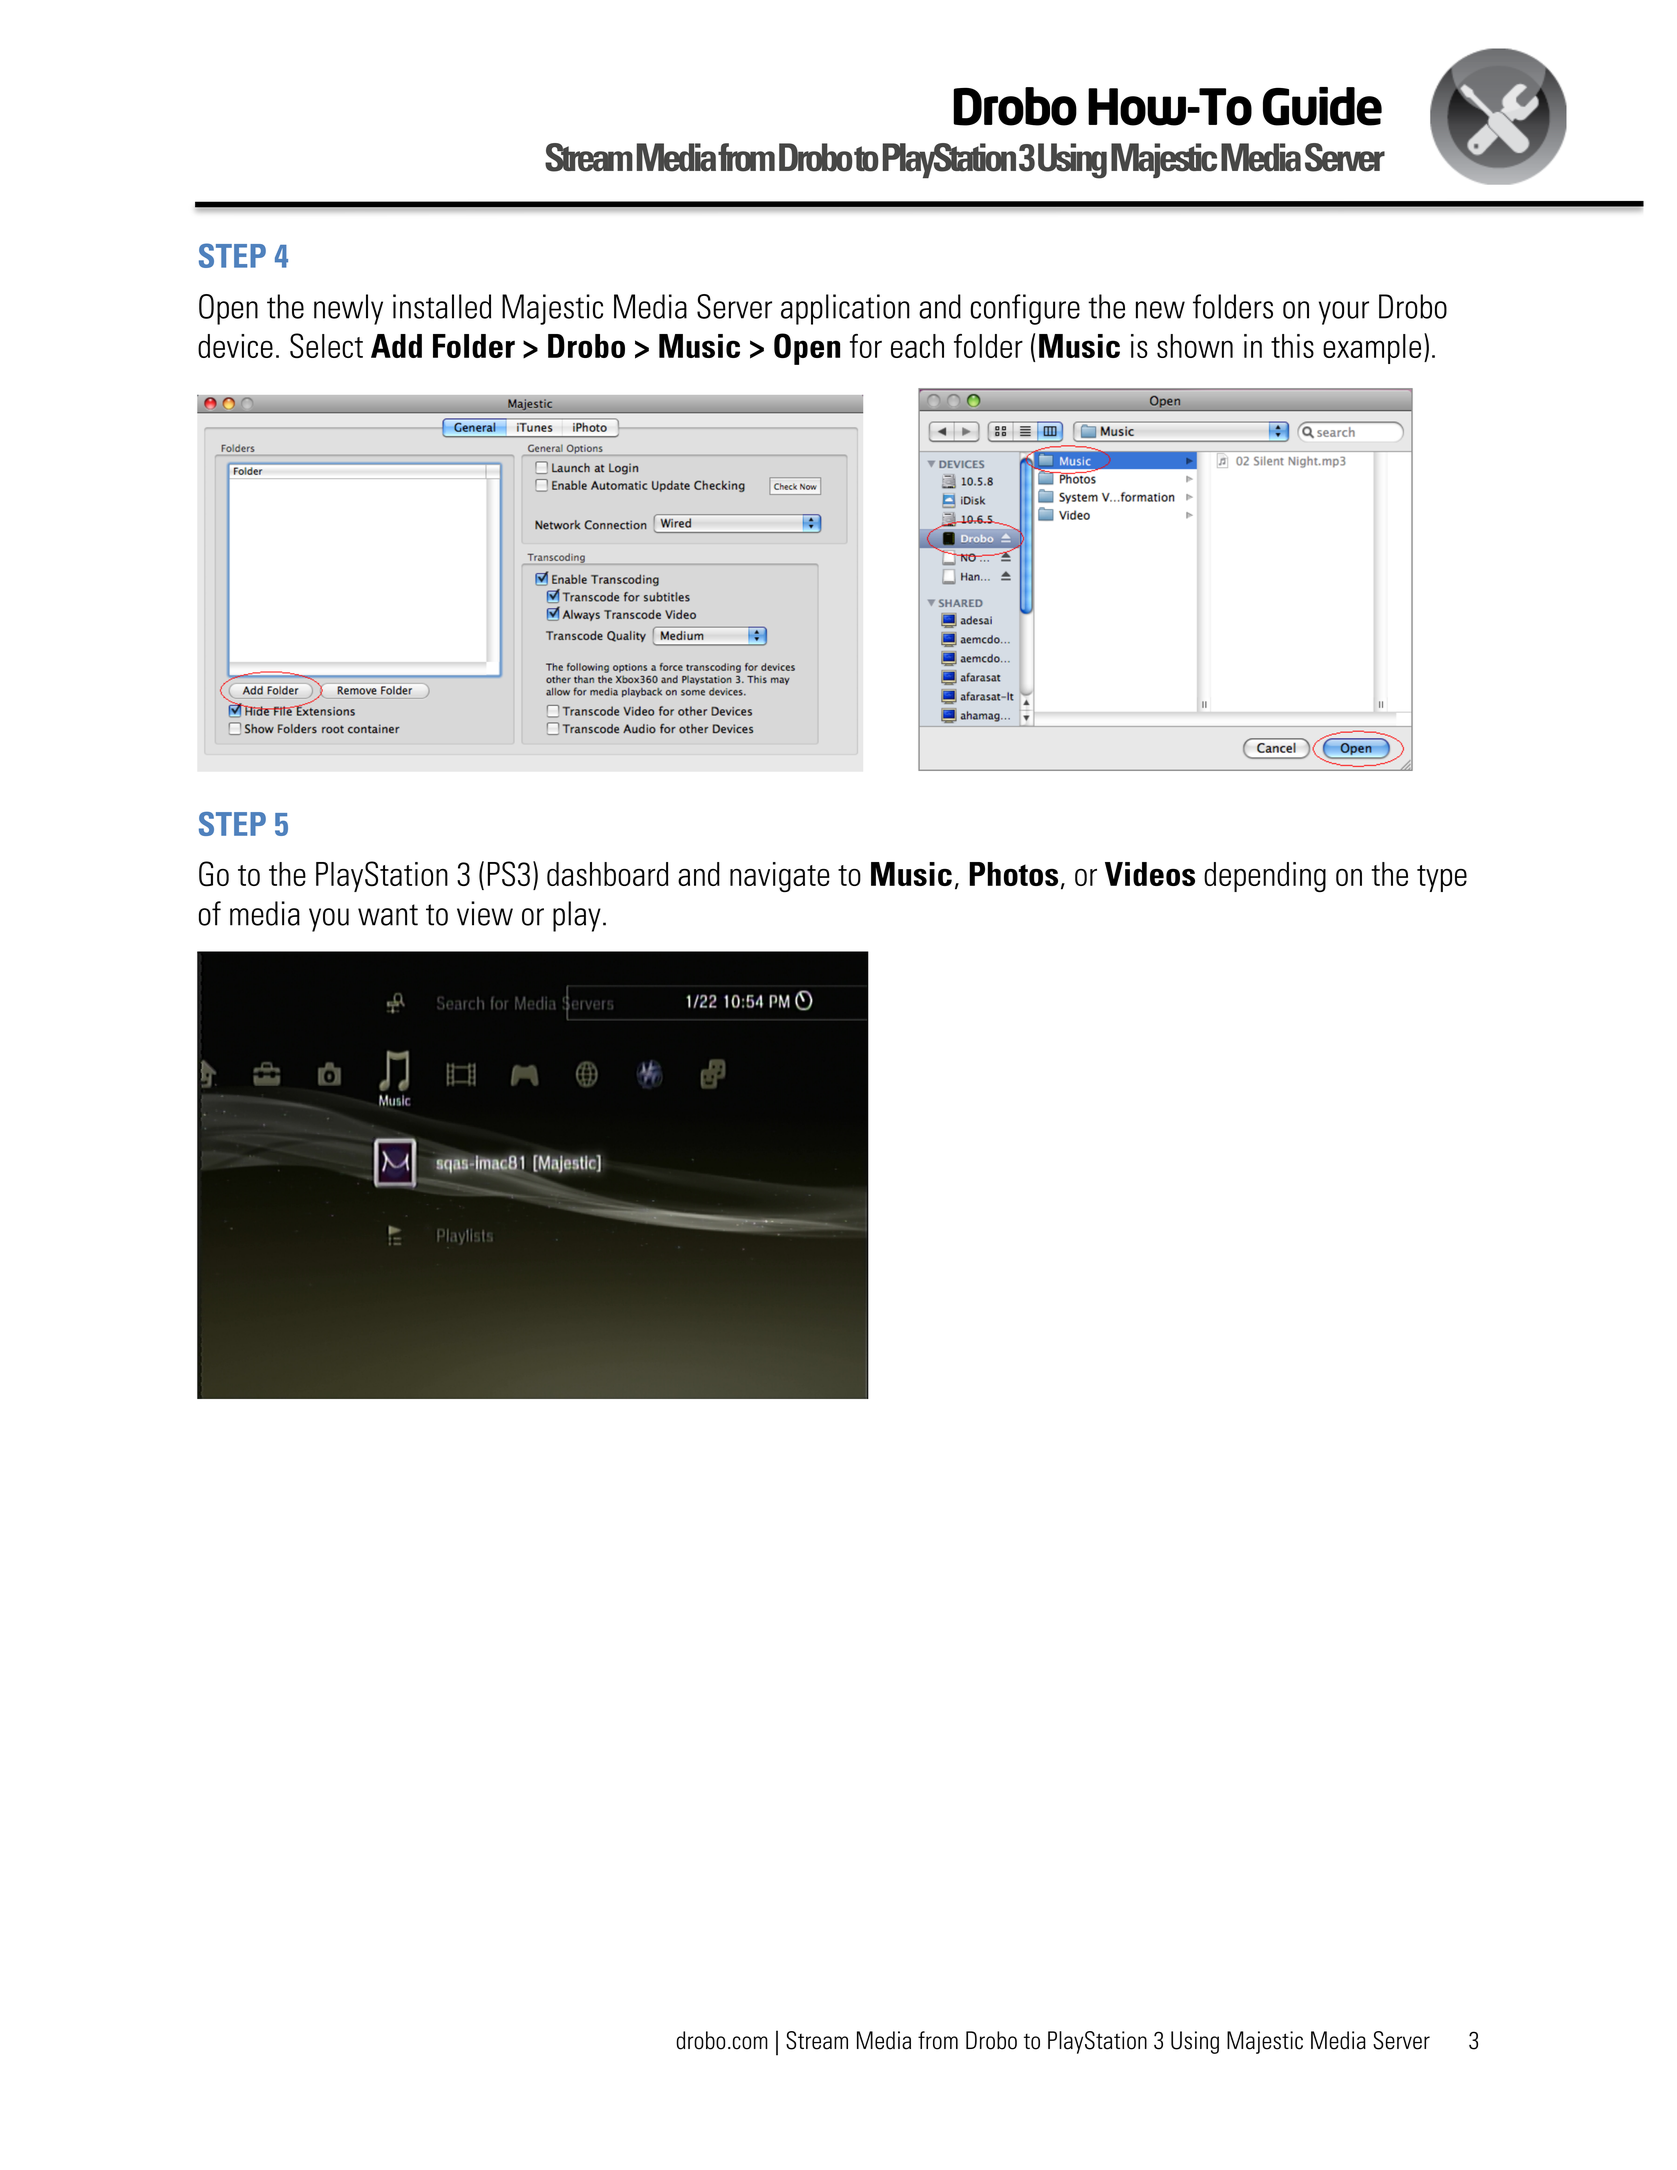  What do you see at coordinates (866, 346) in the screenshot?
I see `for` at bounding box center [866, 346].
